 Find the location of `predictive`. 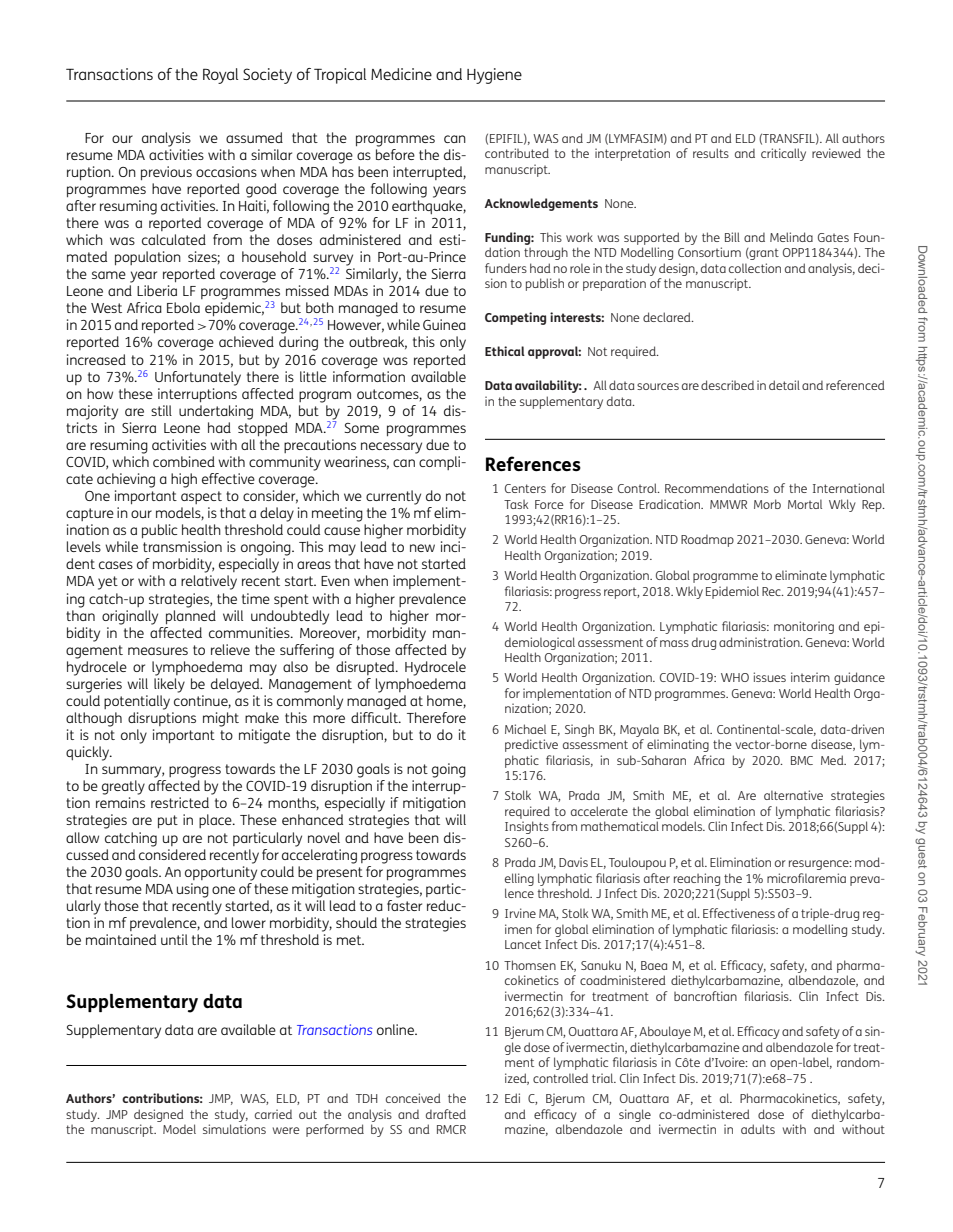

predictive is located at coordinates (531, 745).
